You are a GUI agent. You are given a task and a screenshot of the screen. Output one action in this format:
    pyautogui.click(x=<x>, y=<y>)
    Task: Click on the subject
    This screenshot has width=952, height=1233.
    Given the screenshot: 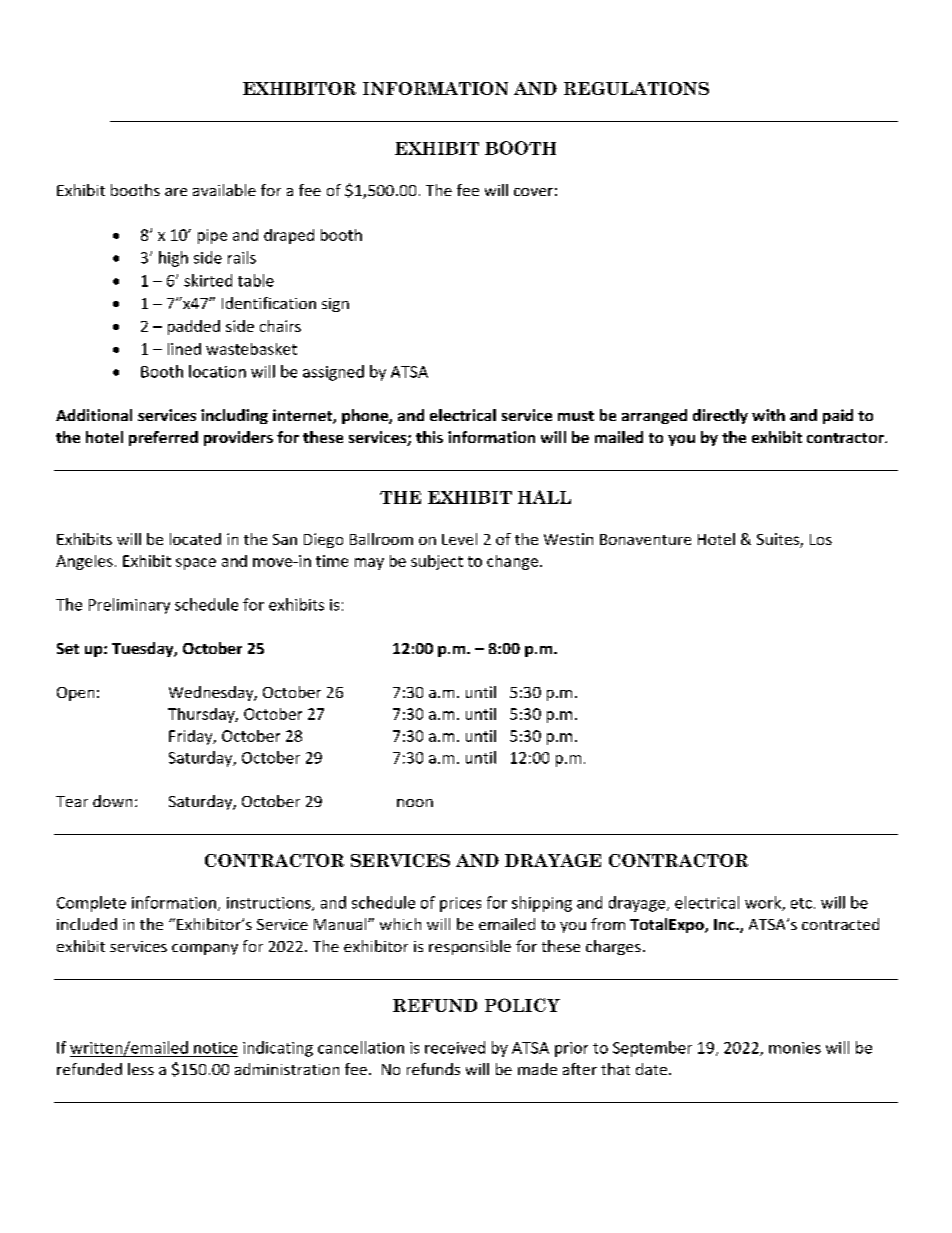 What is the action you would take?
    pyautogui.click(x=437, y=562)
